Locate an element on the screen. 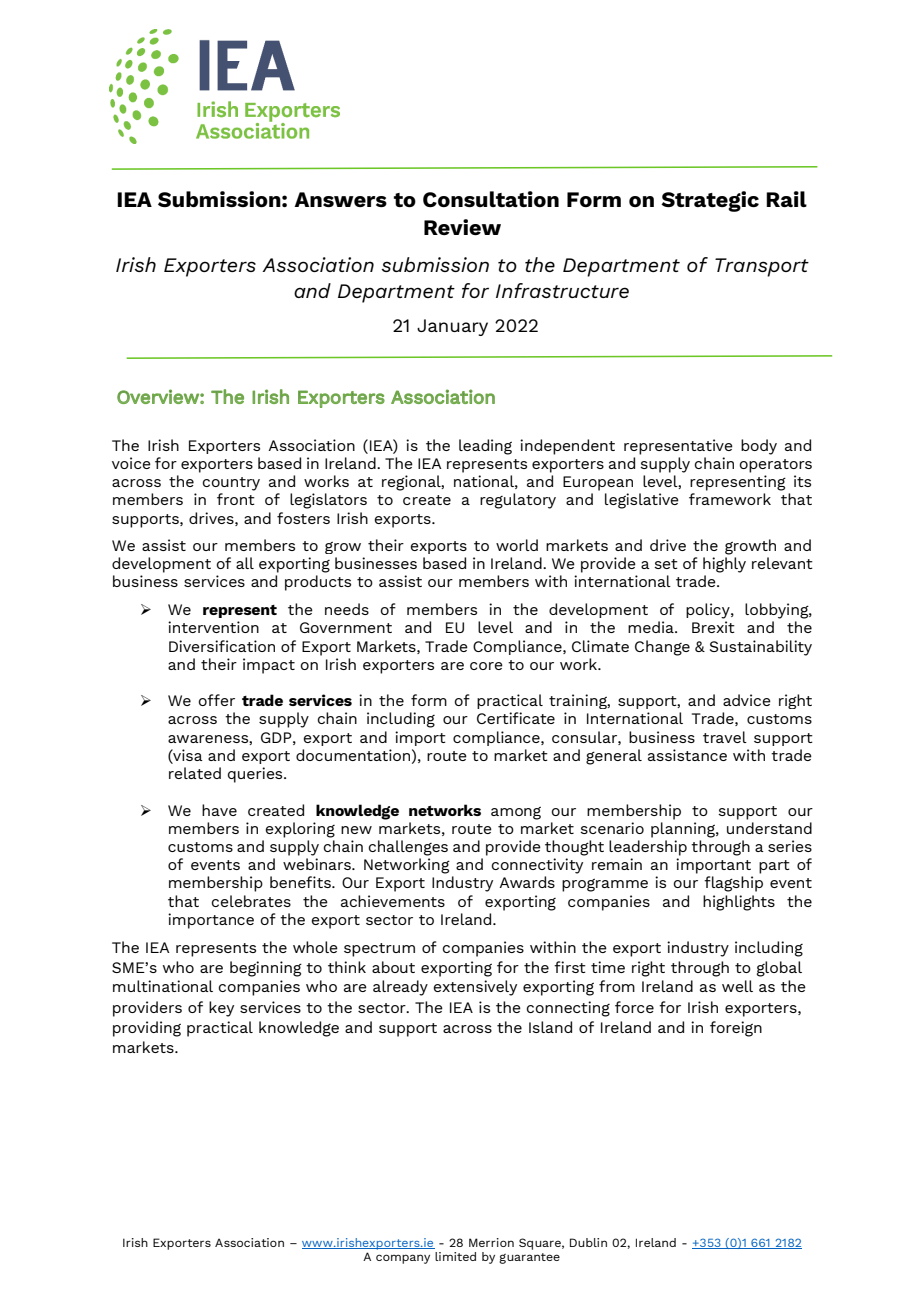 Image resolution: width=924 pixels, height=1308 pixels. Answers is located at coordinates (340, 199).
